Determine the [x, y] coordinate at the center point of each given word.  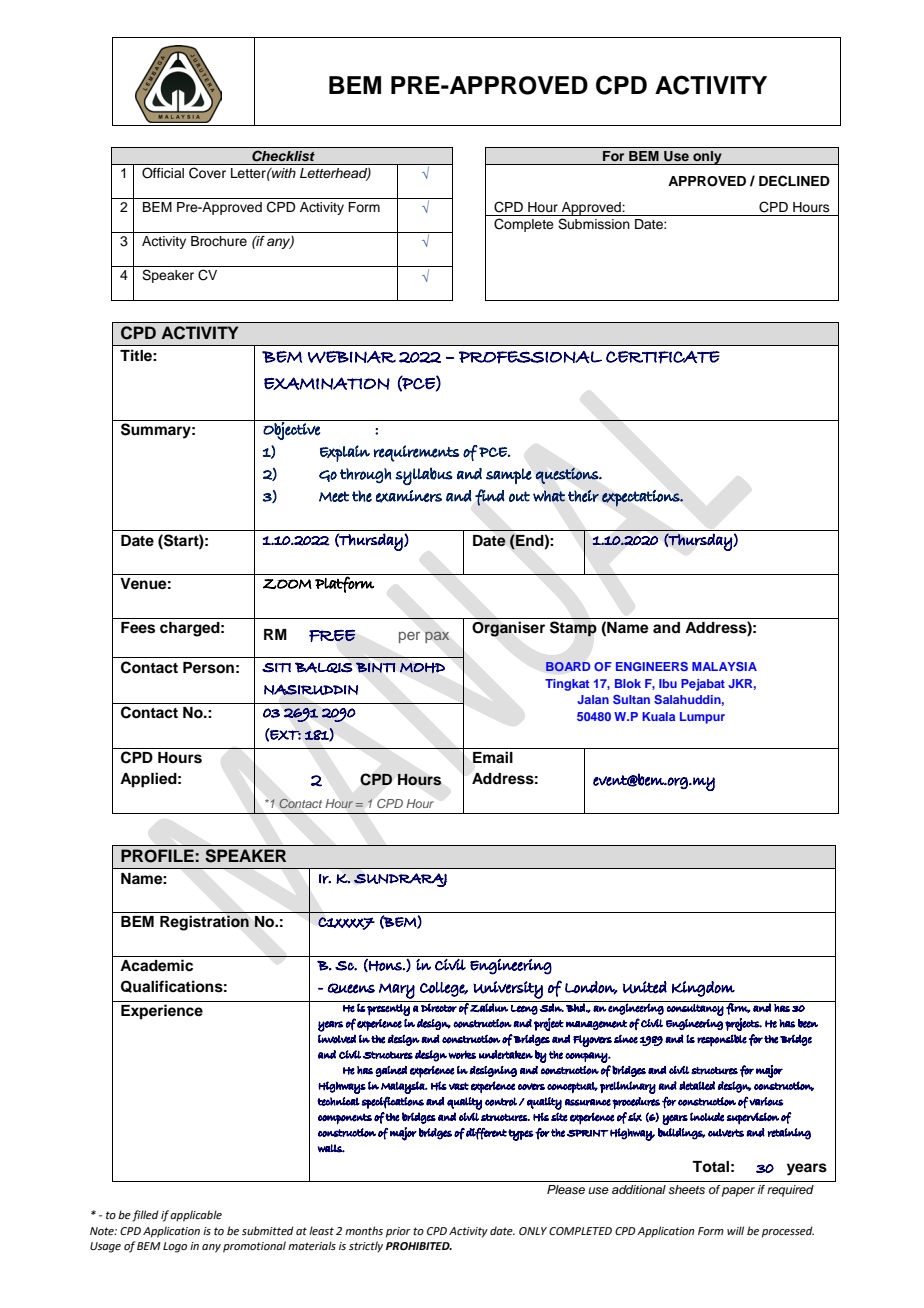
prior [398, 1232]
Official [163, 172]
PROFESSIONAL [530, 357]
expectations [642, 498]
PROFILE [157, 856]
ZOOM [287, 584]
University [508, 990]
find [490, 497]
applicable [196, 1216]
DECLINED [794, 181]
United [645, 987]
